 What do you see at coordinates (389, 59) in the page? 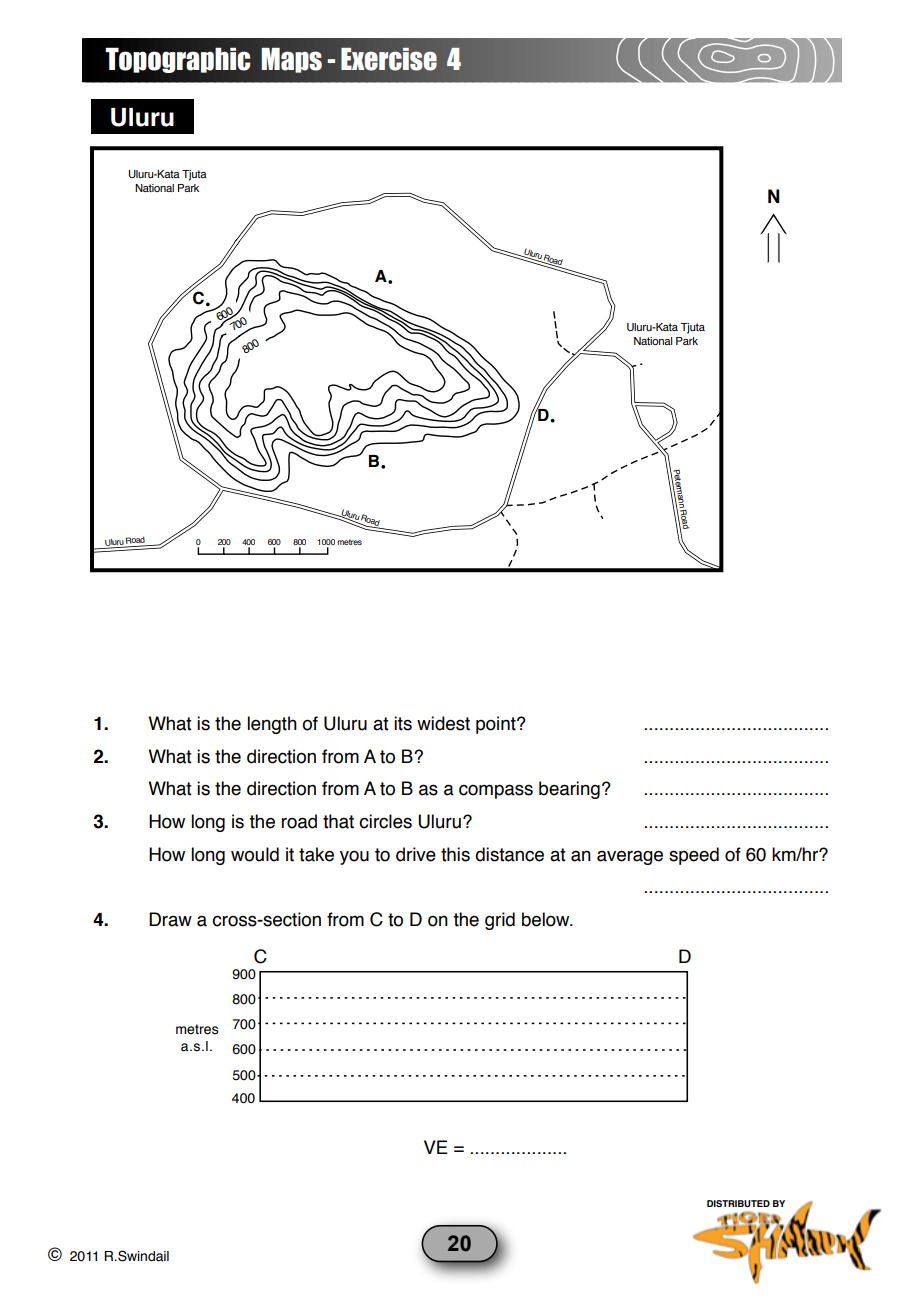
I see `Exercise` at bounding box center [389, 59].
